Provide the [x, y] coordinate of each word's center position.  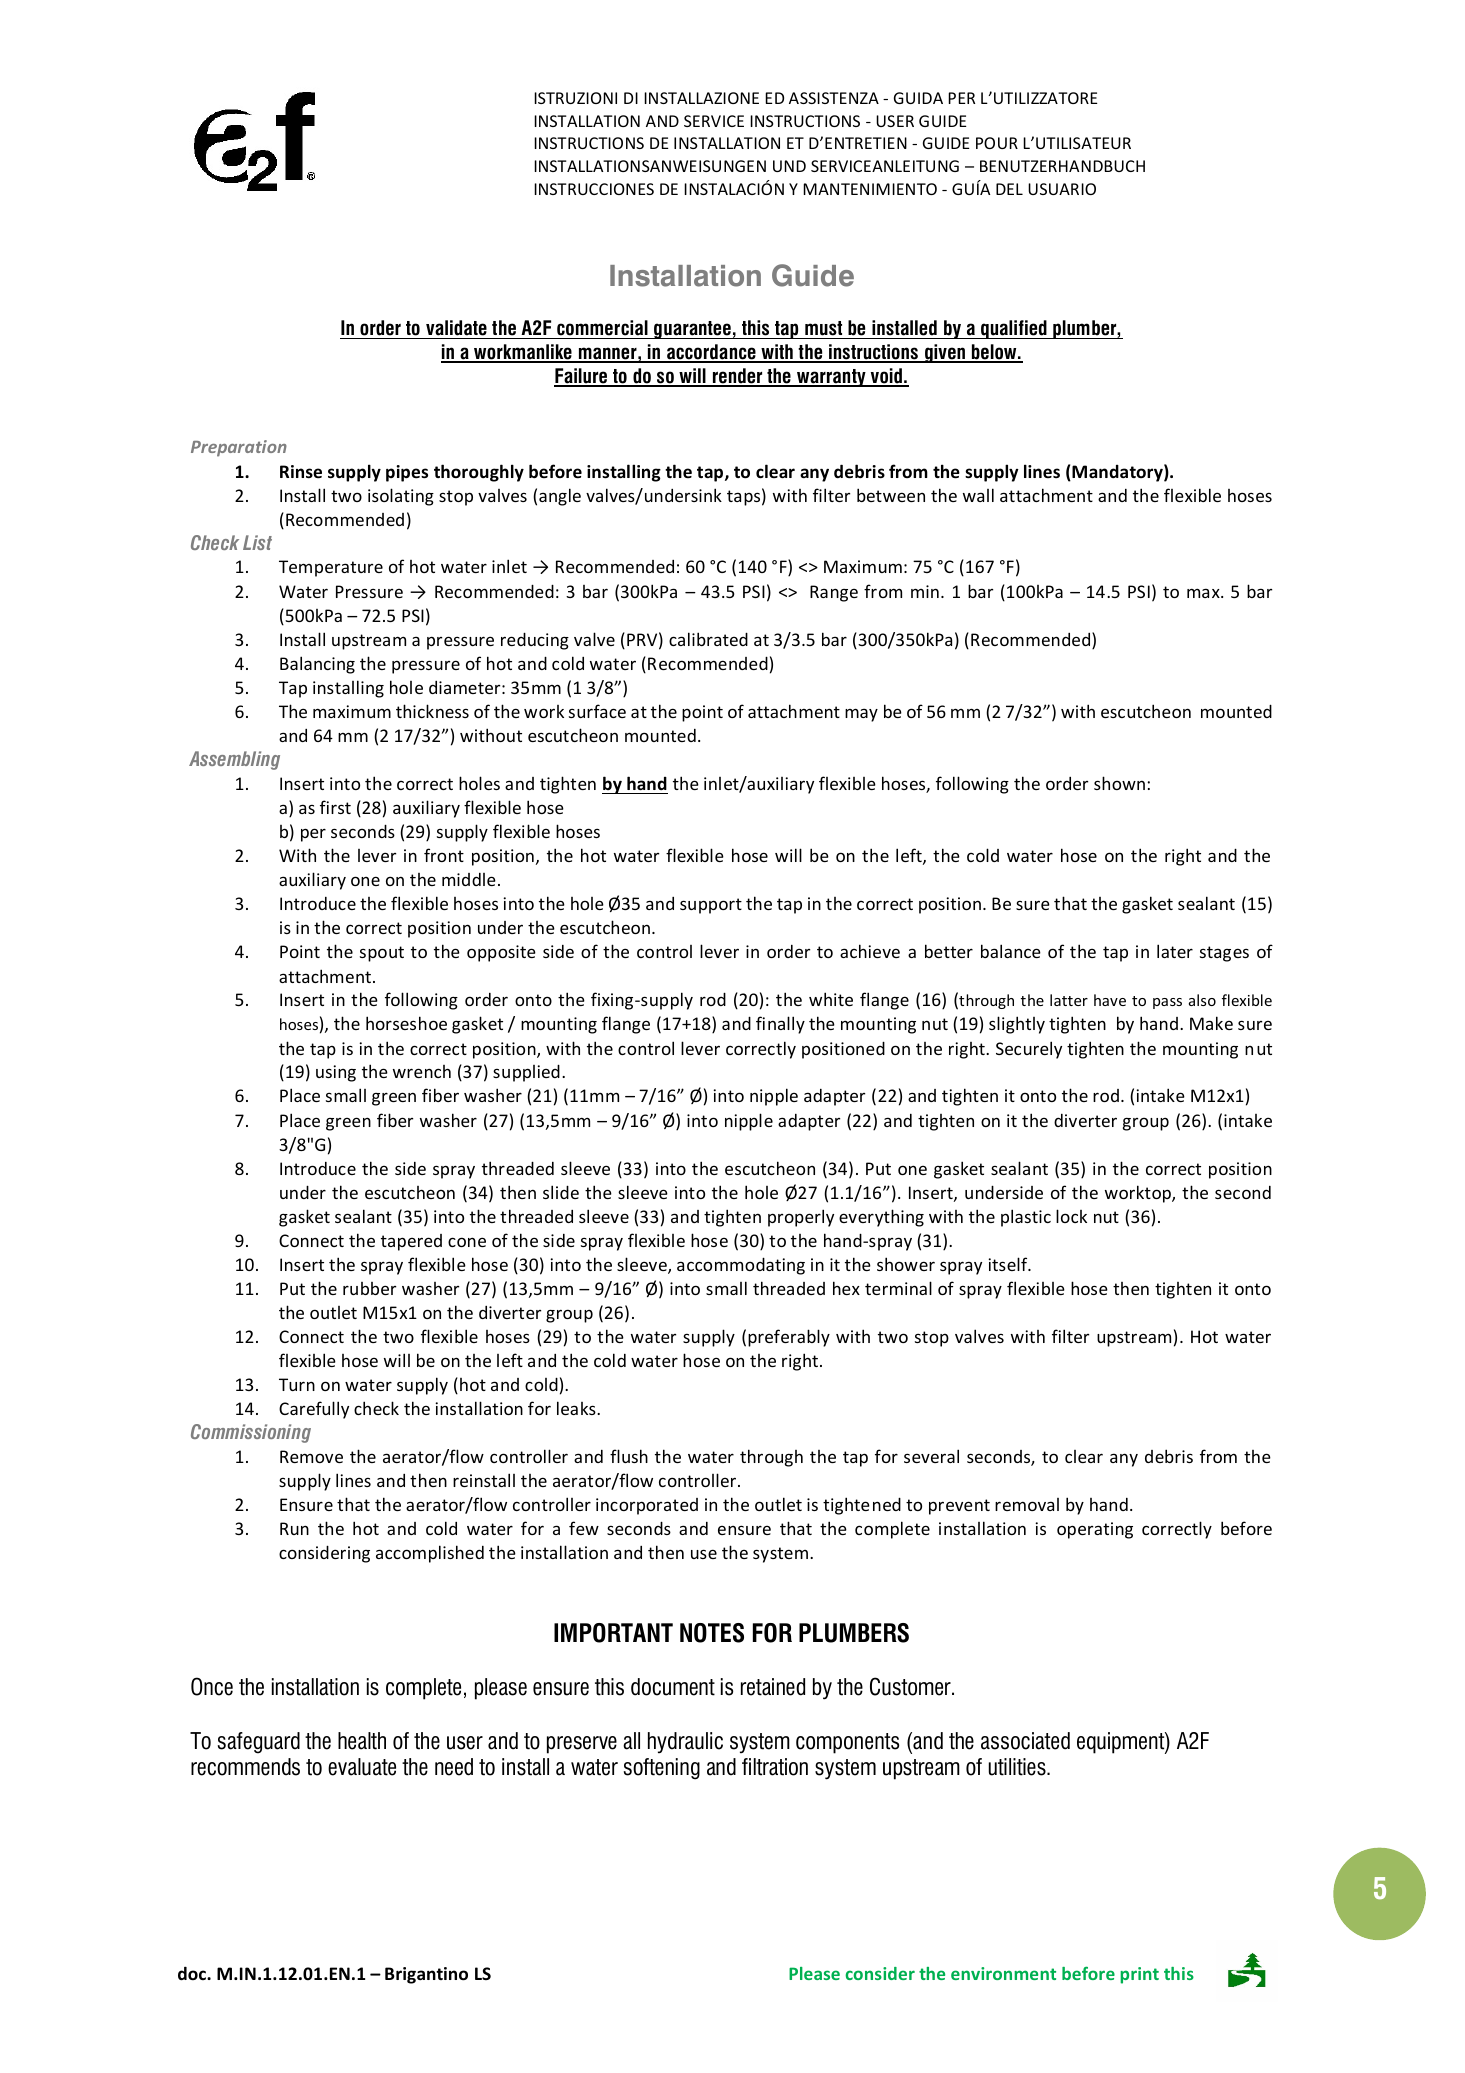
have [1110, 1000]
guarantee [692, 330]
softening [662, 1769]
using [336, 1073]
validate [456, 329]
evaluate [362, 1767]
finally [780, 1025]
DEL [1009, 189]
